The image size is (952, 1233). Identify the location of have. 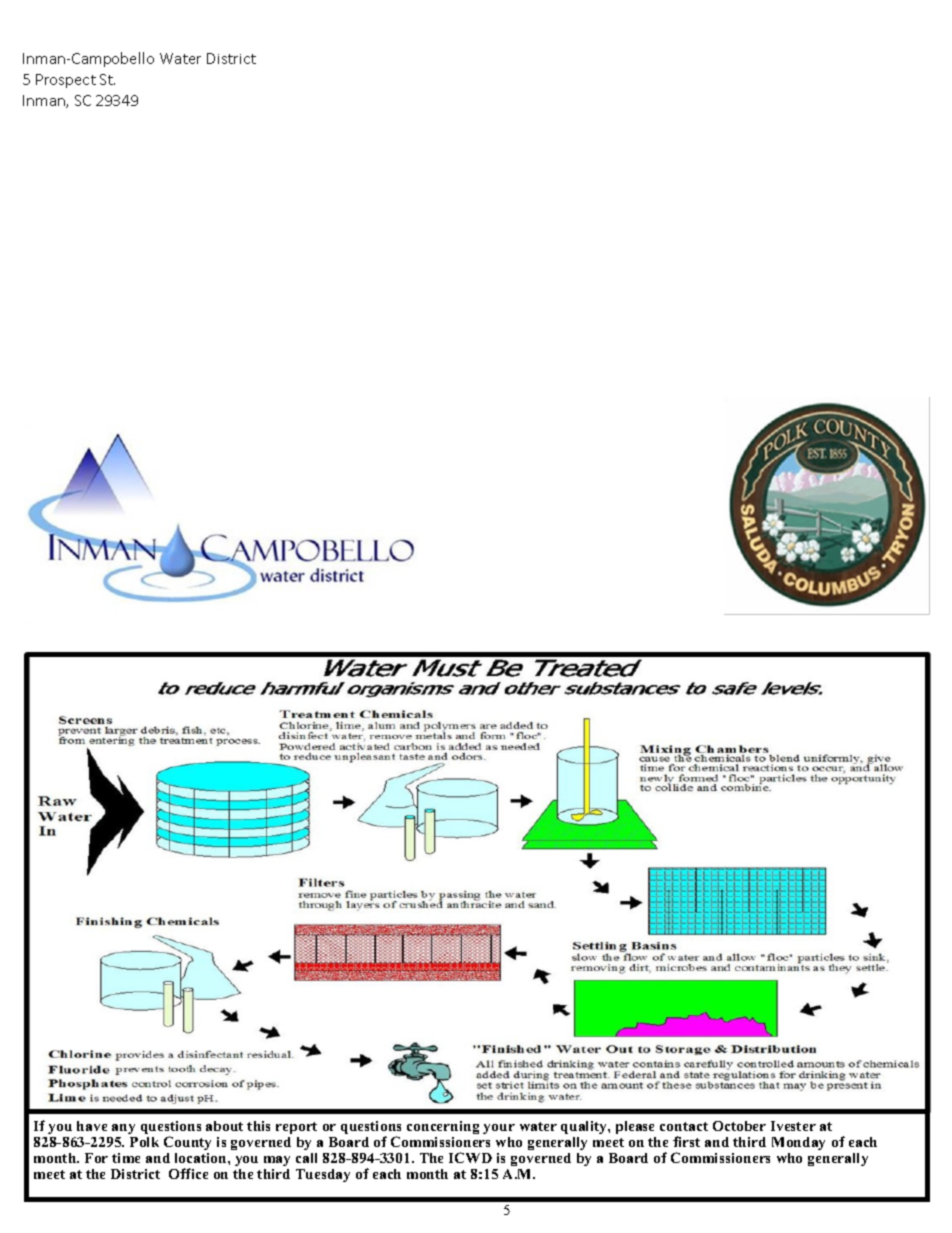
(92, 1126).
